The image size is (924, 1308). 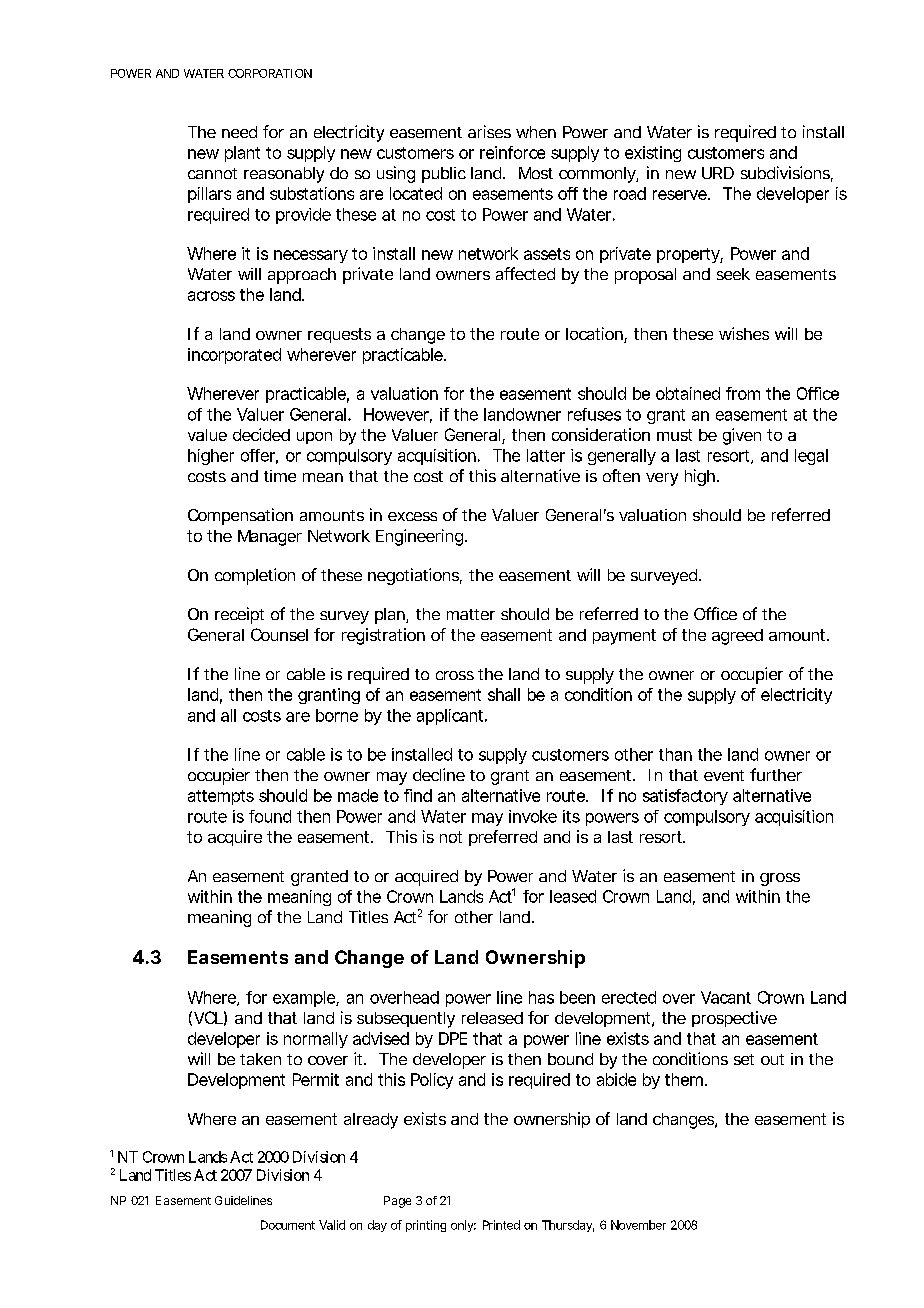 What do you see at coordinates (533, 816) in the screenshot?
I see `invoke` at bounding box center [533, 816].
